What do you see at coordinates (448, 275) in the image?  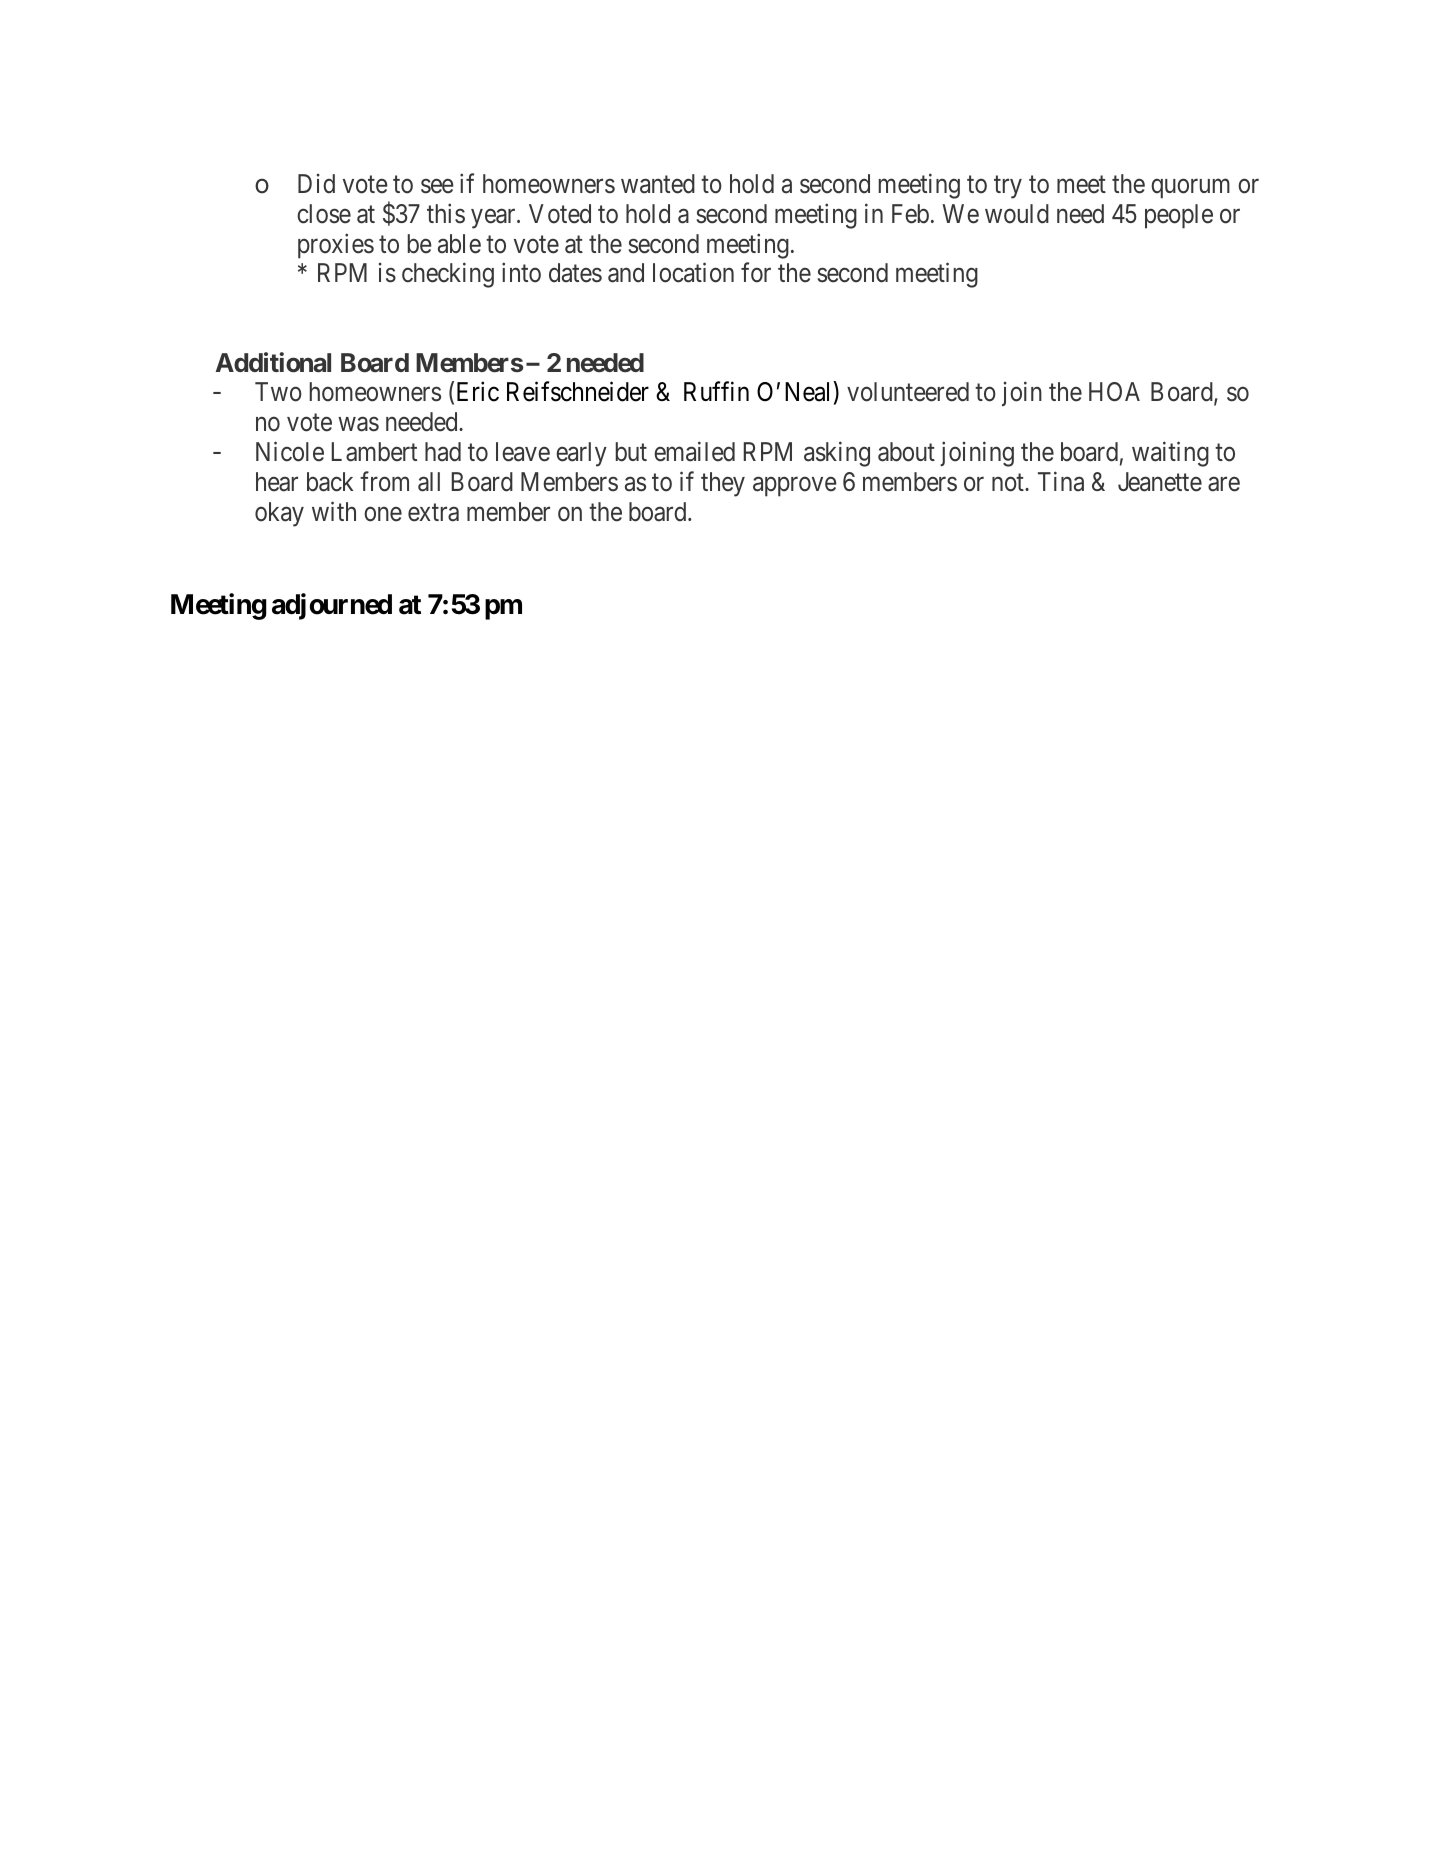 I see `checking` at bounding box center [448, 275].
